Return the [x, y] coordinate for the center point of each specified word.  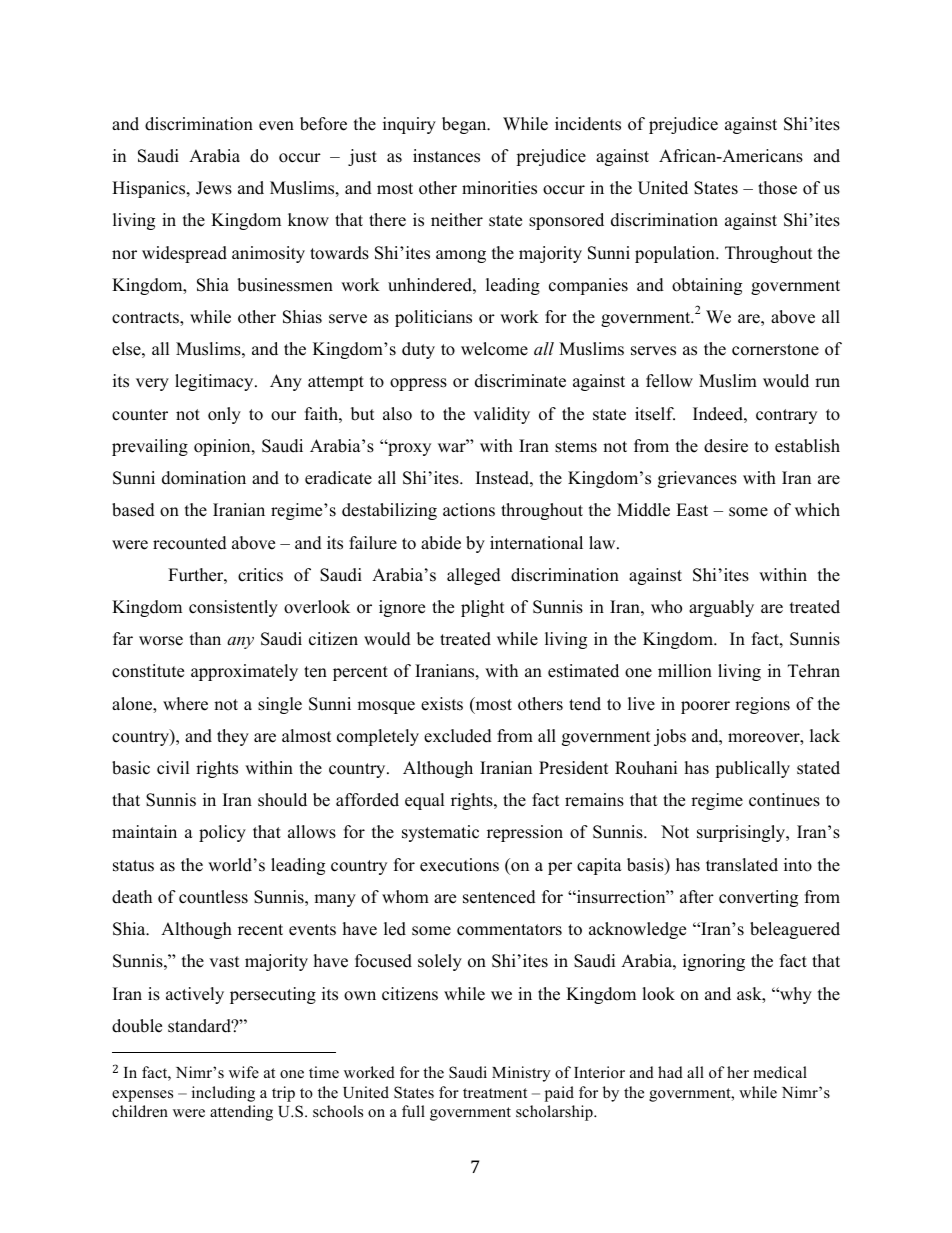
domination [204, 478]
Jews [214, 188]
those [777, 188]
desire [726, 446]
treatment [495, 1093]
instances [446, 156]
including [223, 1094]
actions [469, 510]
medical [780, 1072]
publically [752, 769]
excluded [458, 736]
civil [173, 768]
